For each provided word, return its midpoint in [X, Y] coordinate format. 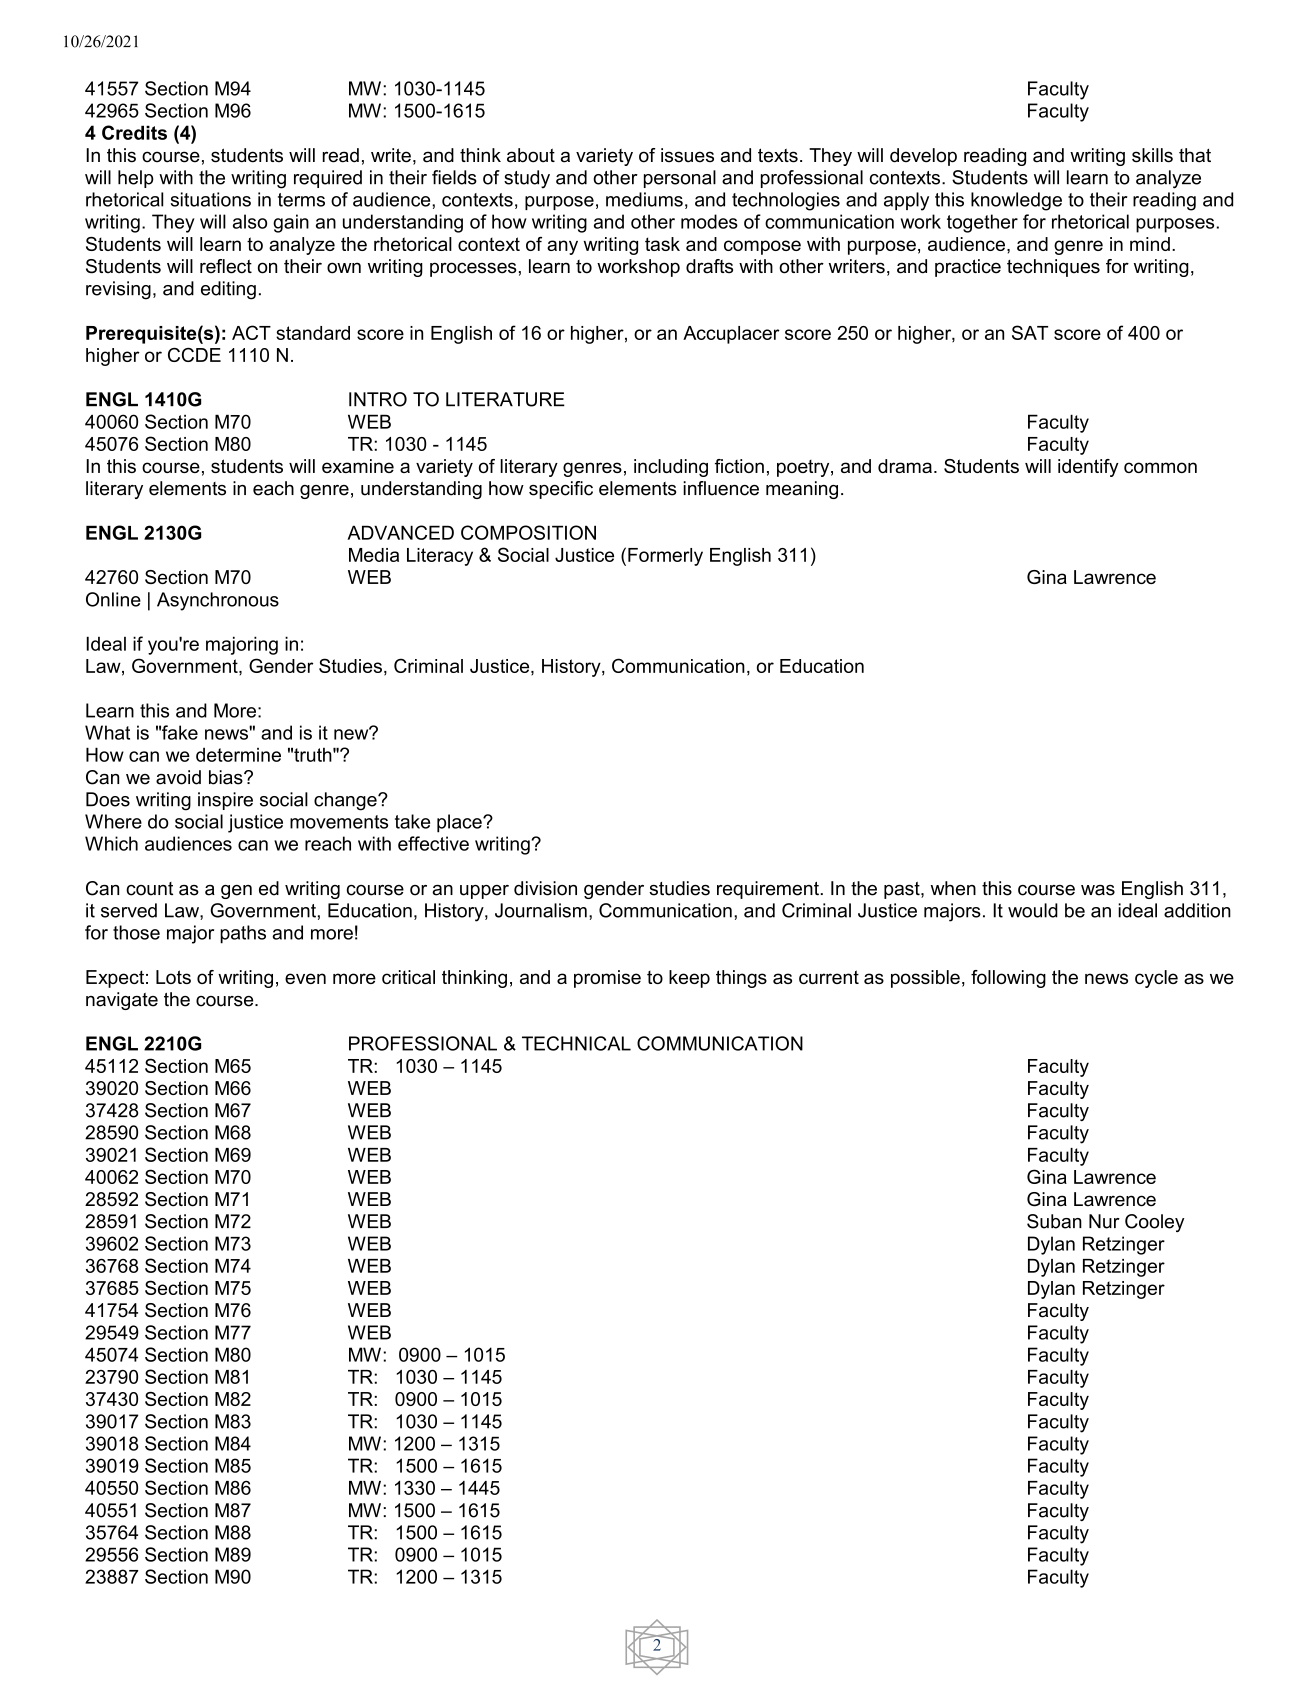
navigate [122, 1001]
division [545, 888]
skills [1152, 155]
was [1098, 890]
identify [1088, 468]
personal [680, 179]
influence [721, 488]
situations [211, 199]
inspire [225, 801]
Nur [1104, 1221]
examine [358, 466]
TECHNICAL [576, 1043]
